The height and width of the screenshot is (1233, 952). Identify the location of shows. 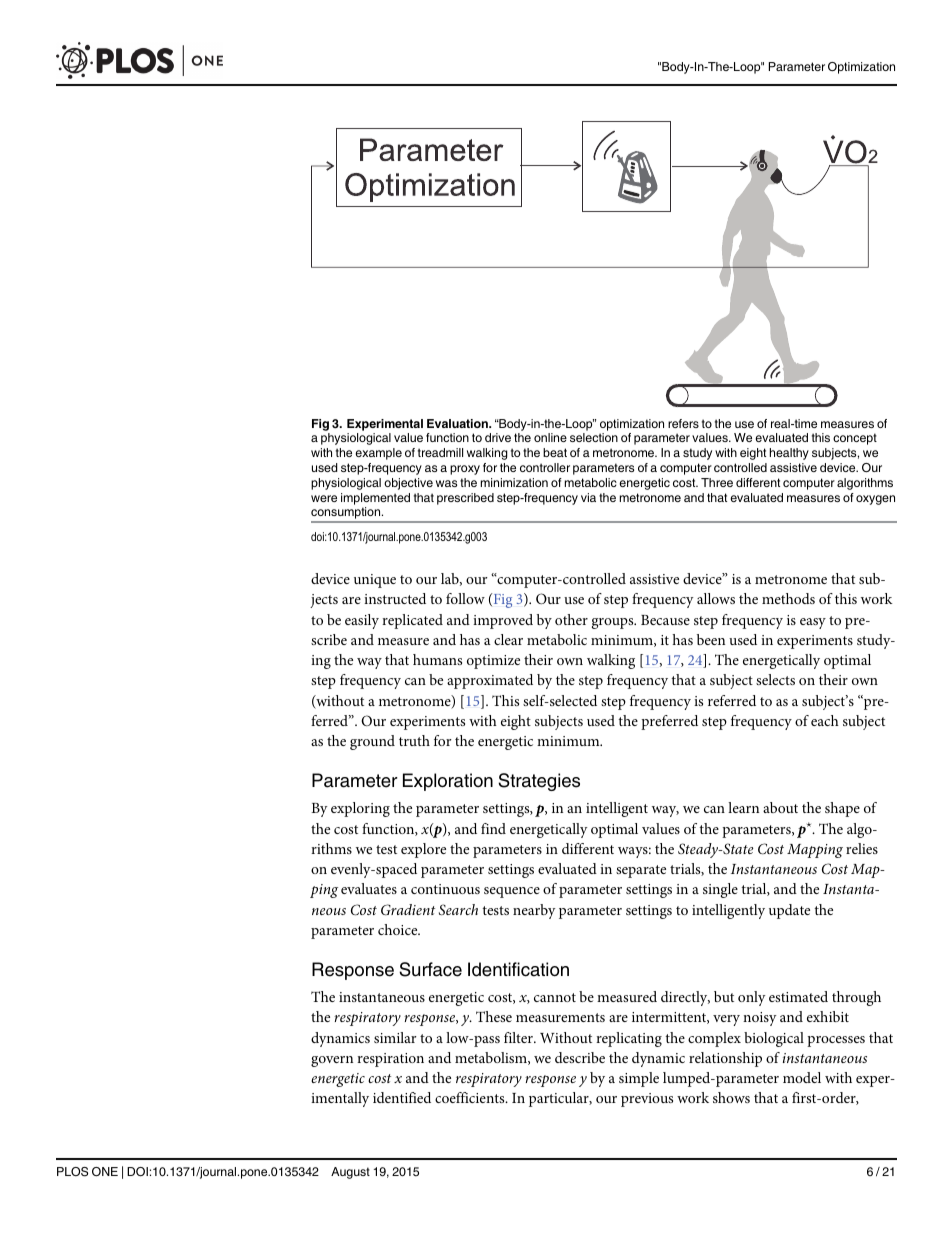
(731, 1097).
